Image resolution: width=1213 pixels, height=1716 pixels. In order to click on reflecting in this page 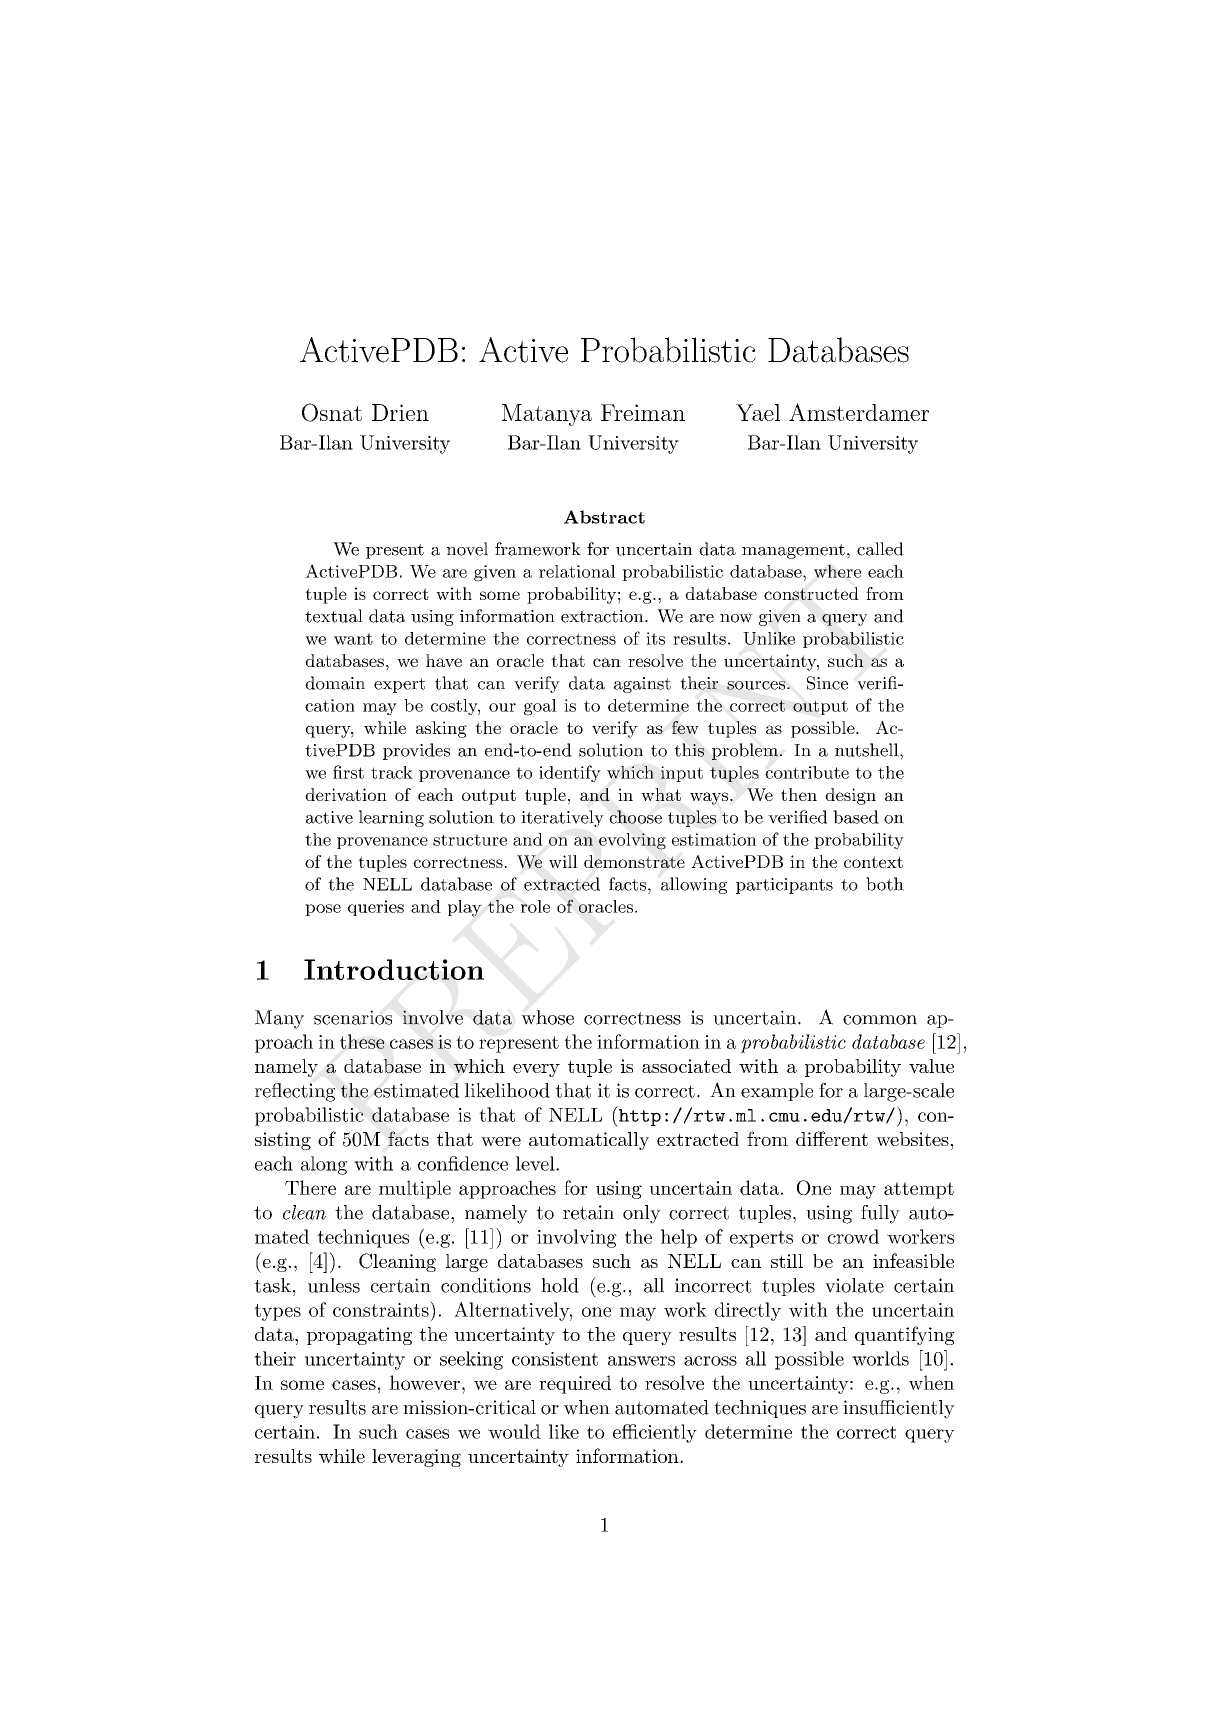, I will do `click(295, 1092)`.
